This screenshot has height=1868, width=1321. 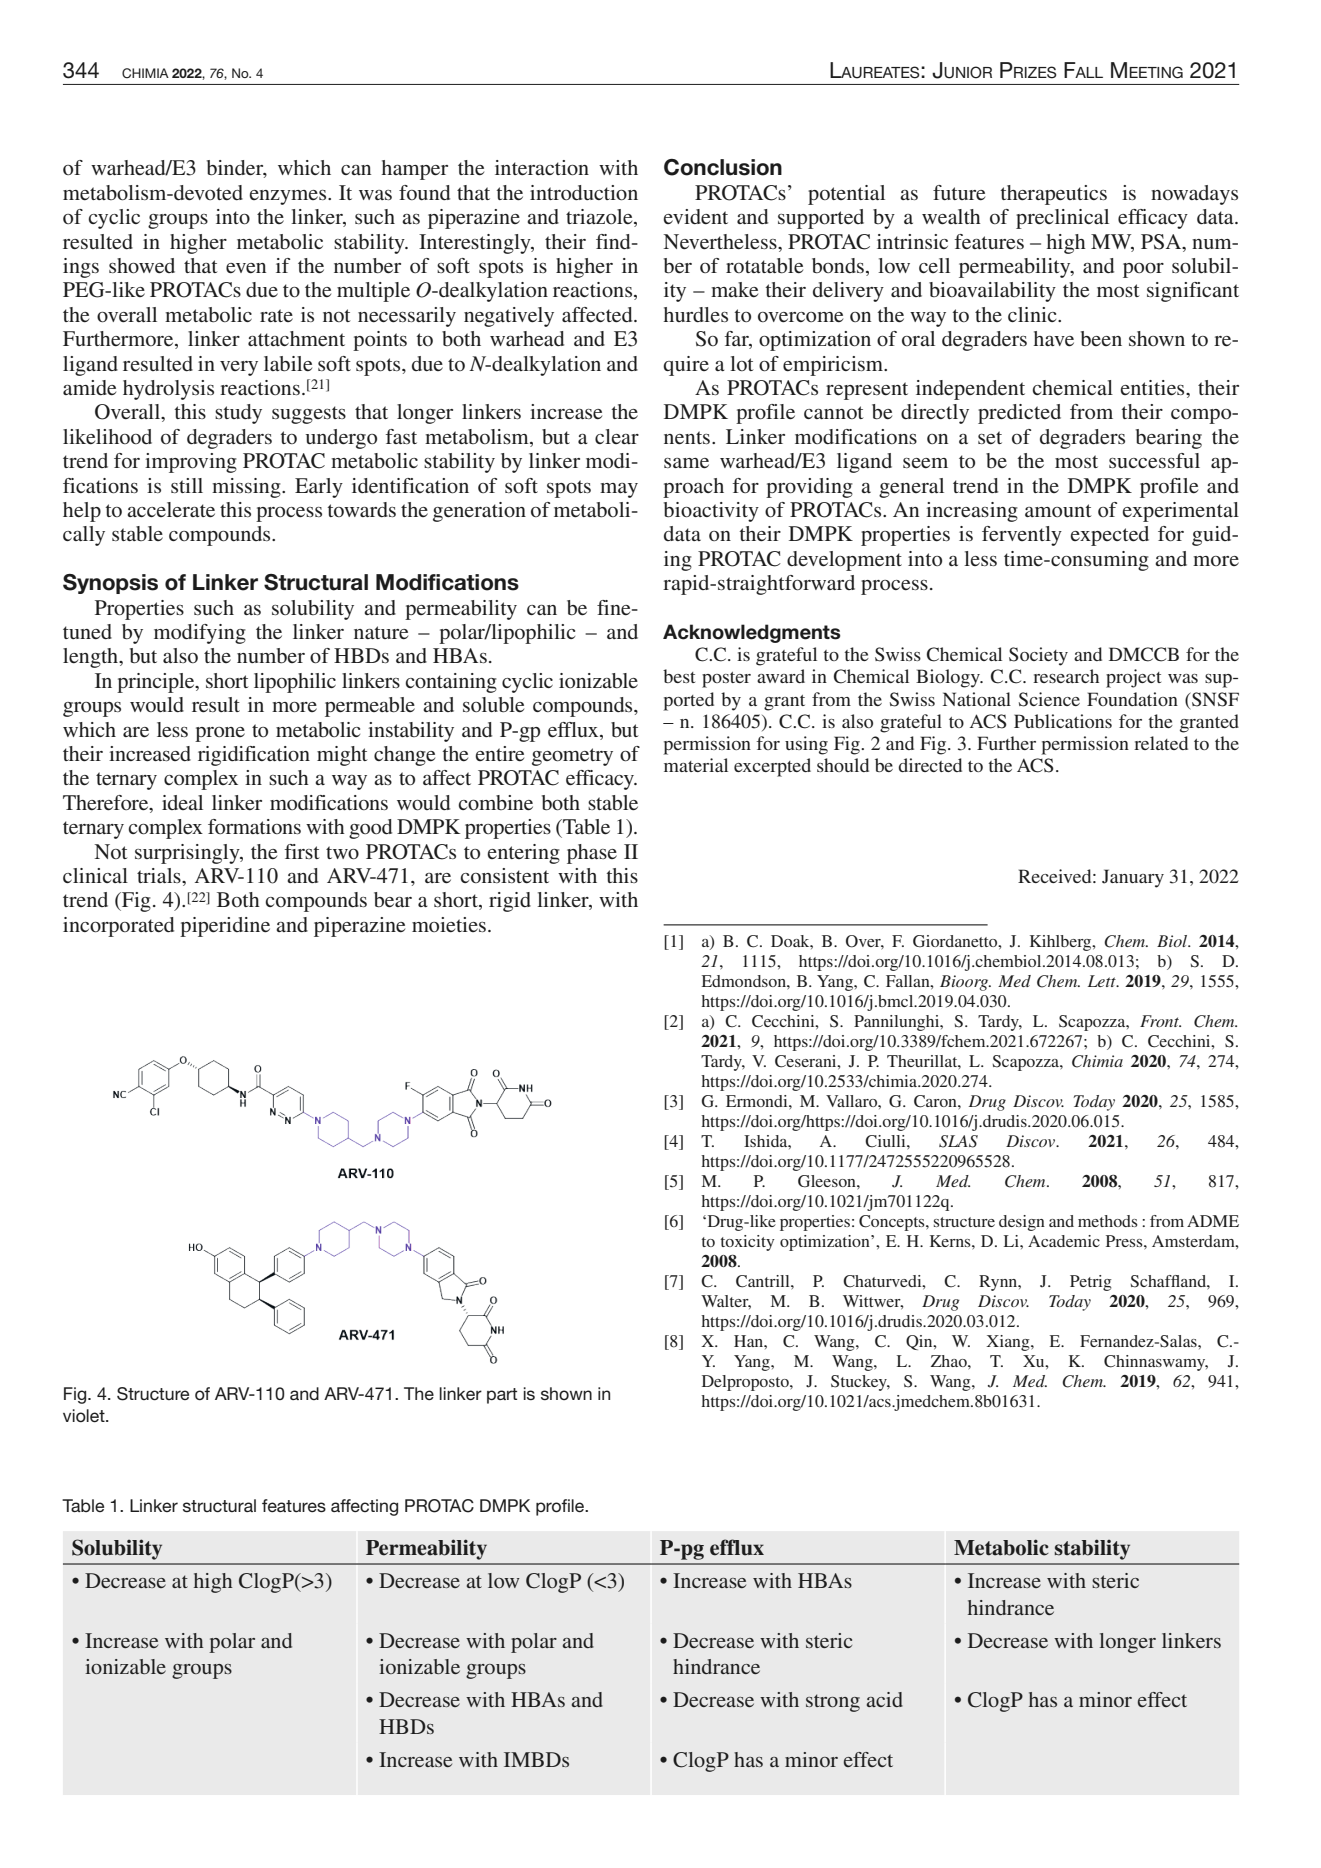 What do you see at coordinates (110, 584) in the screenshot?
I see `Synopsis` at bounding box center [110, 584].
